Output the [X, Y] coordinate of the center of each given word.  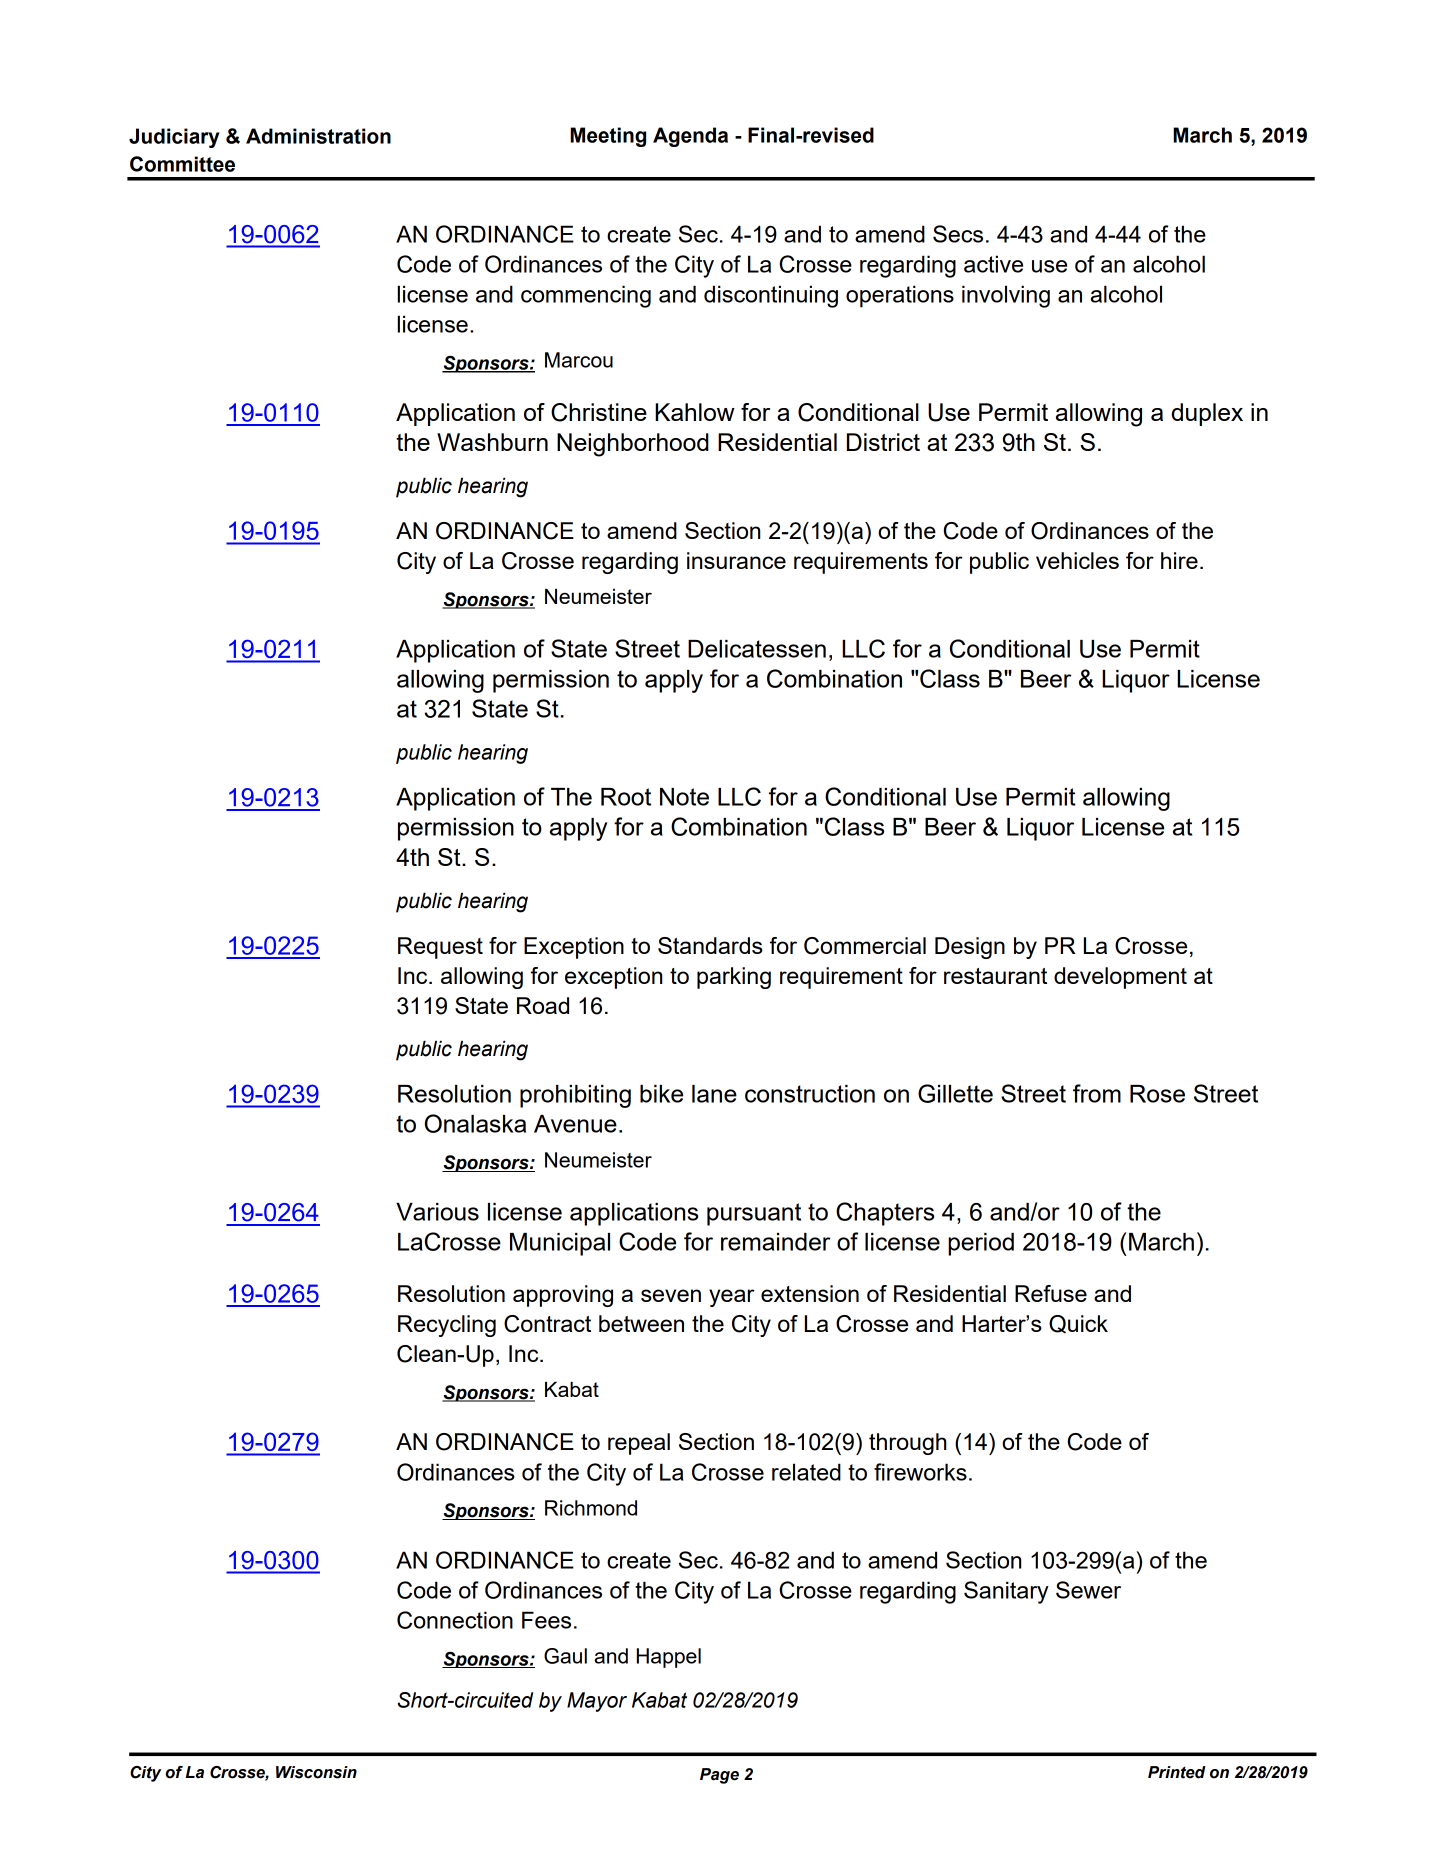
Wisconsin [316, 1772]
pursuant [754, 1214]
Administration [318, 136]
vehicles [1077, 560]
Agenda [690, 137]
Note [684, 797]
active [993, 264]
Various [437, 1212]
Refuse [1051, 1293]
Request [440, 948]
